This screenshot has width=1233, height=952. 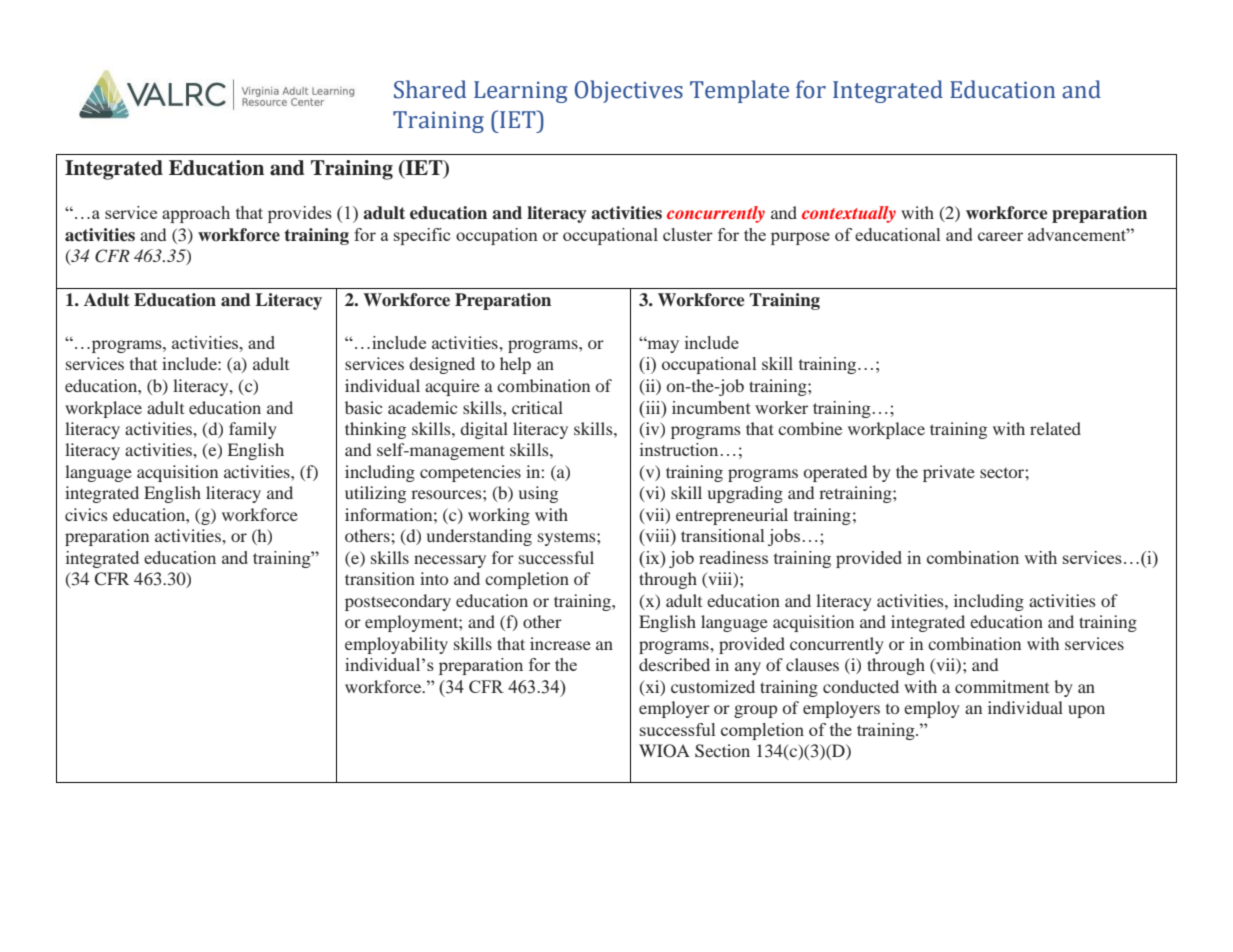 I want to click on related, so click(x=1055, y=428).
